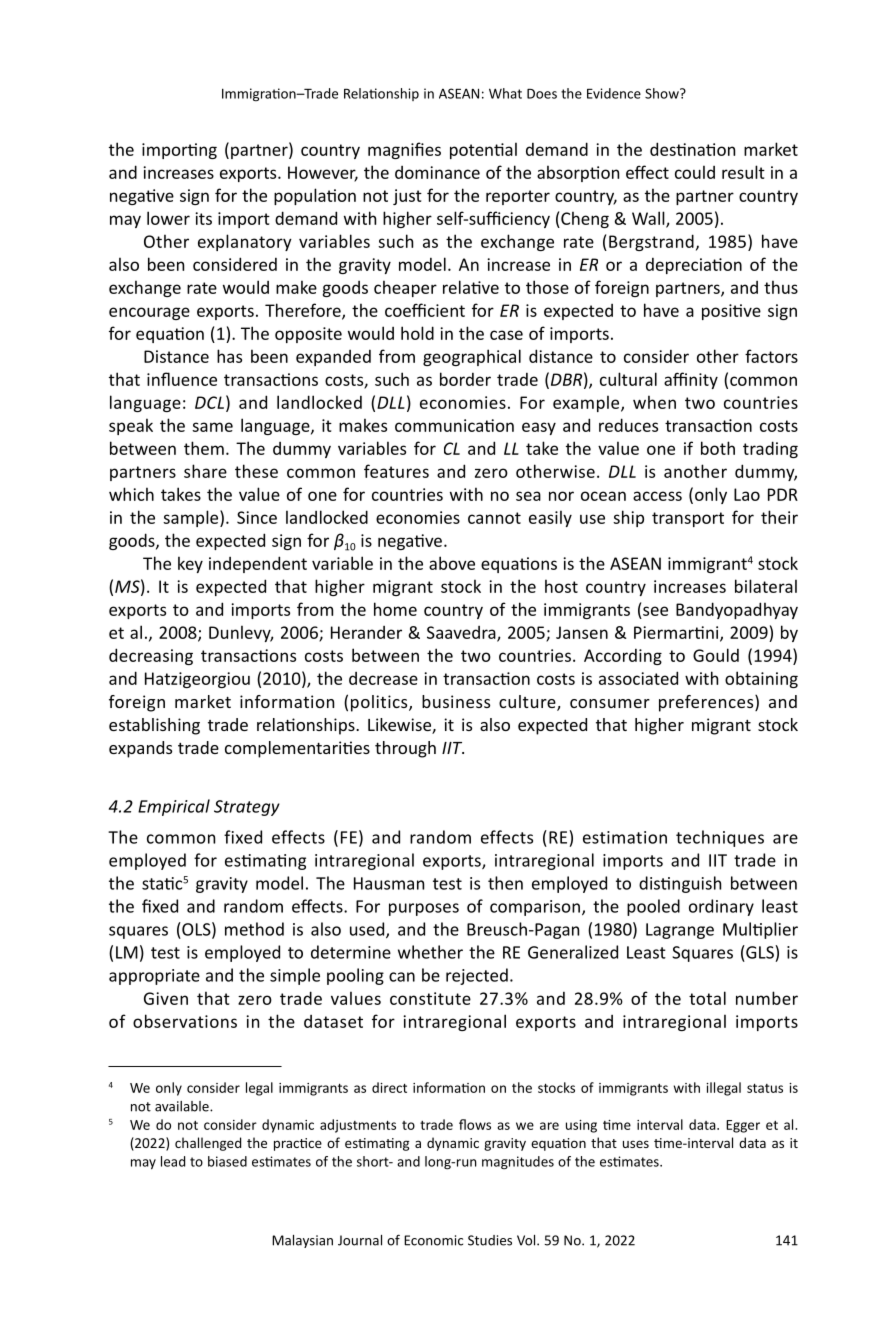  I want to click on biased, so click(227, 1161).
